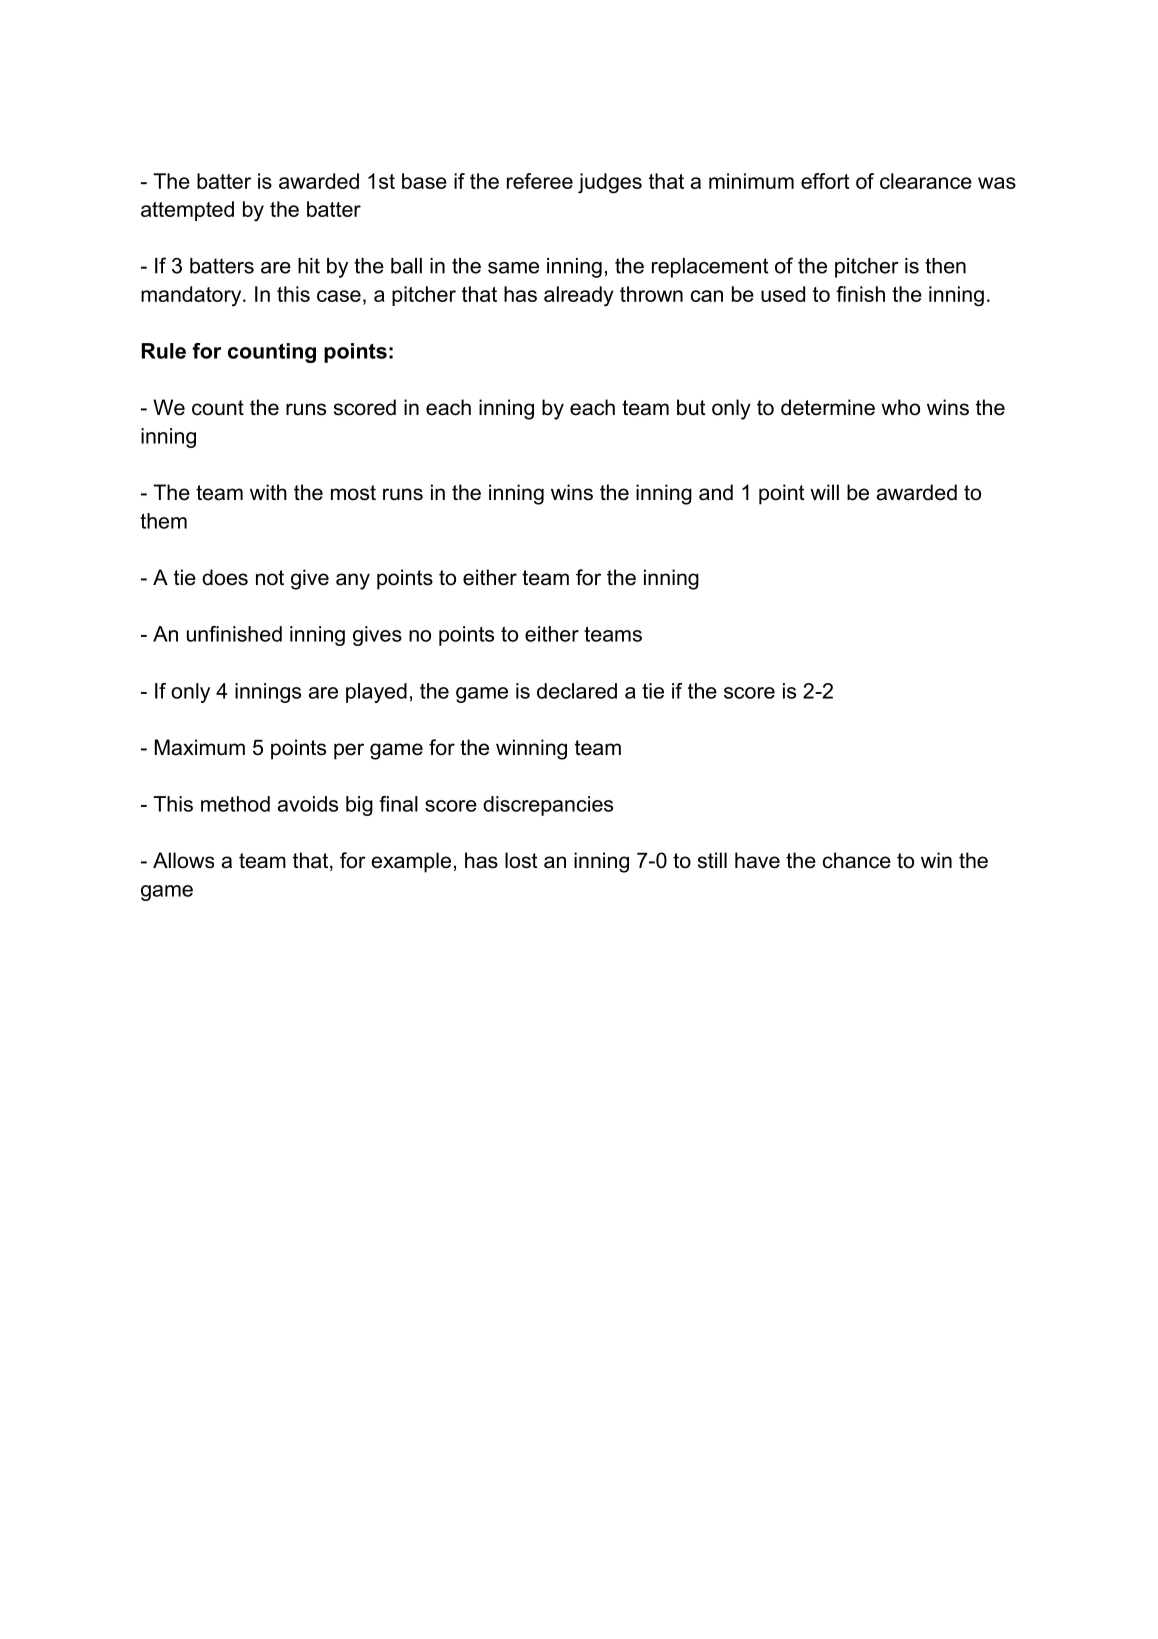 The image size is (1158, 1639). Describe the element at coordinates (187, 211) in the screenshot. I see `attempted` at that location.
